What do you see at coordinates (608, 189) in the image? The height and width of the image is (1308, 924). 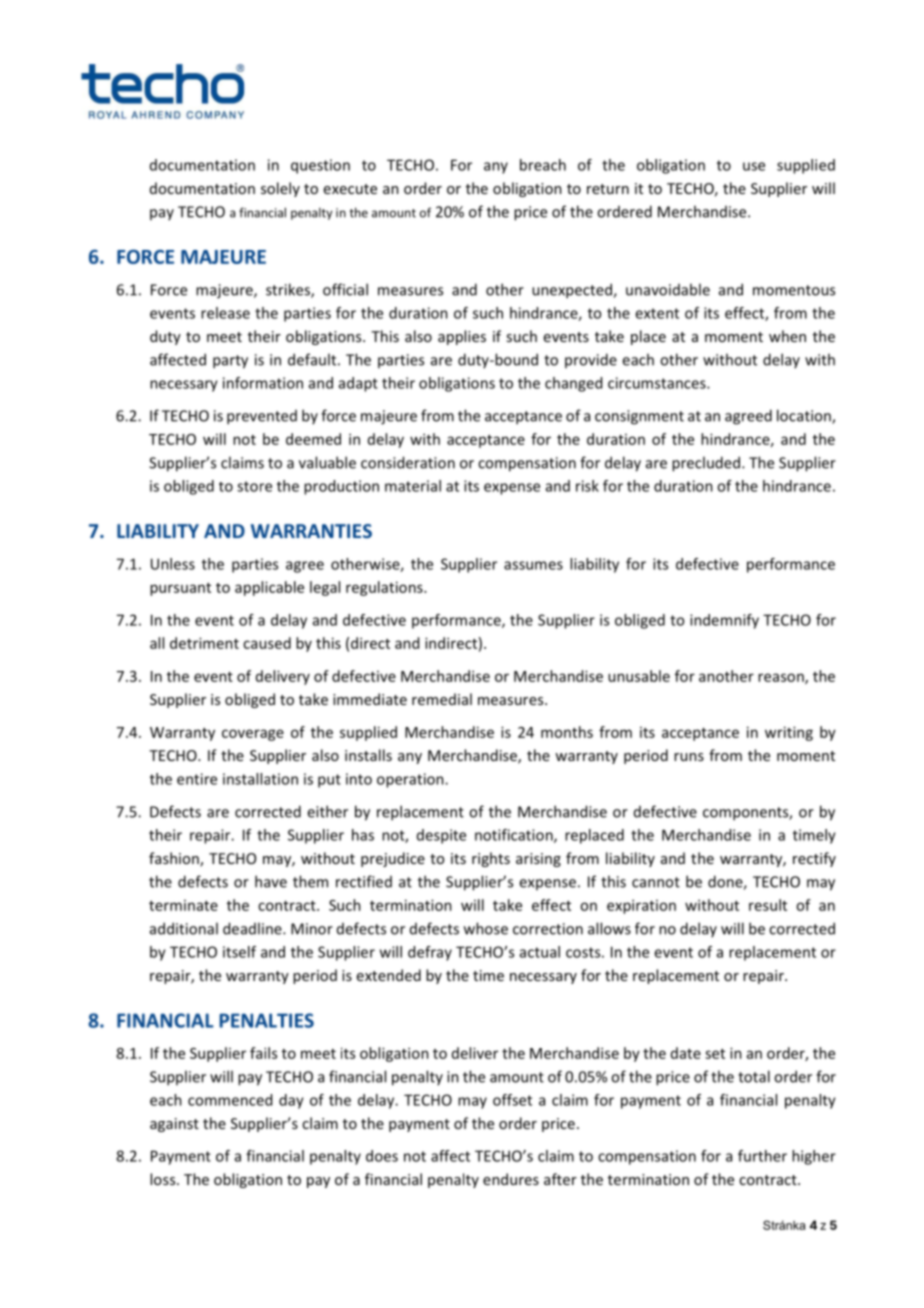 I see `return` at bounding box center [608, 189].
